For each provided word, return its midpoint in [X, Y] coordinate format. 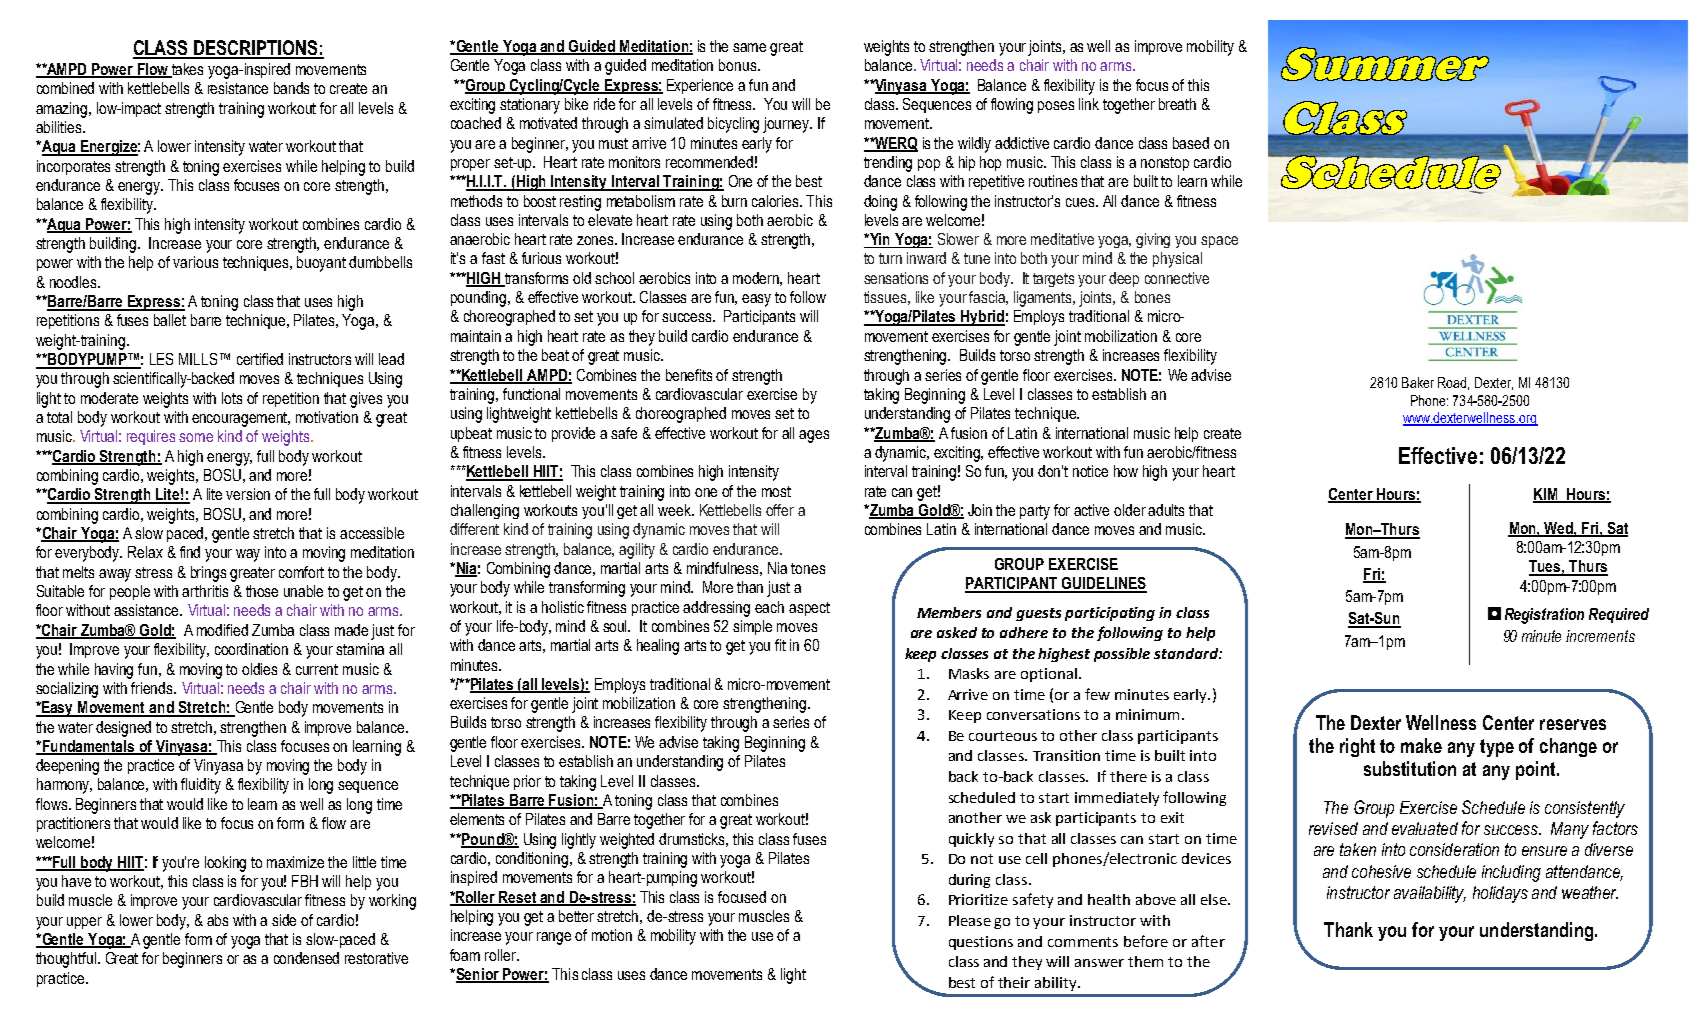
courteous [1003, 736]
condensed [306, 958]
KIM [1546, 495]
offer [780, 510]
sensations [896, 278]
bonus [739, 65]
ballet [170, 320]
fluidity [201, 786]
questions [981, 943]
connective [1177, 278]
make [1421, 745]
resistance [238, 88]
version [248, 494]
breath [1177, 104]
